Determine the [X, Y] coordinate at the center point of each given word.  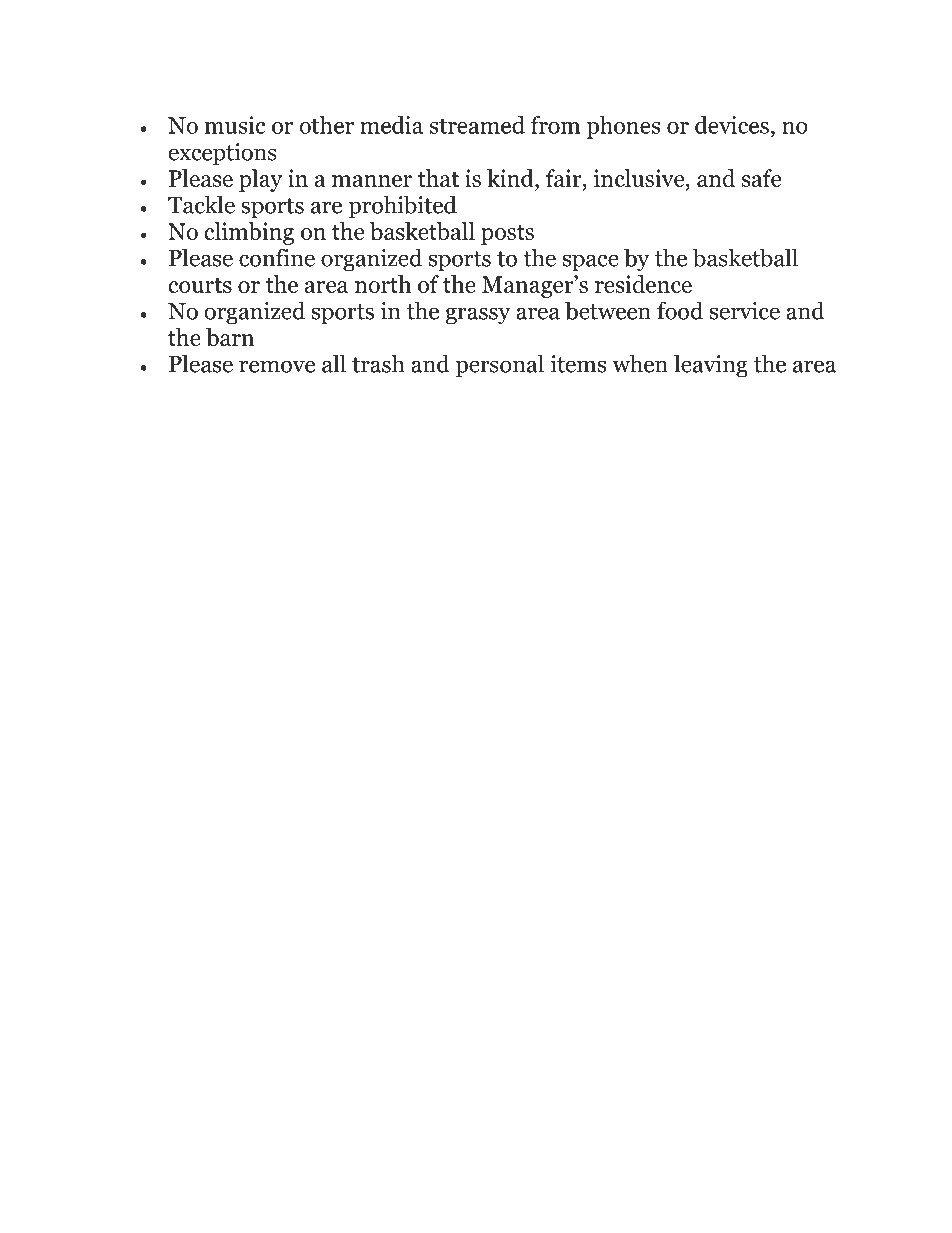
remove [277, 366]
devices [732, 125]
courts [200, 285]
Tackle [201, 204]
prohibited [403, 207]
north [383, 284]
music [234, 125]
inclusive [640, 178]
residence [643, 284]
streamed [477, 125]
